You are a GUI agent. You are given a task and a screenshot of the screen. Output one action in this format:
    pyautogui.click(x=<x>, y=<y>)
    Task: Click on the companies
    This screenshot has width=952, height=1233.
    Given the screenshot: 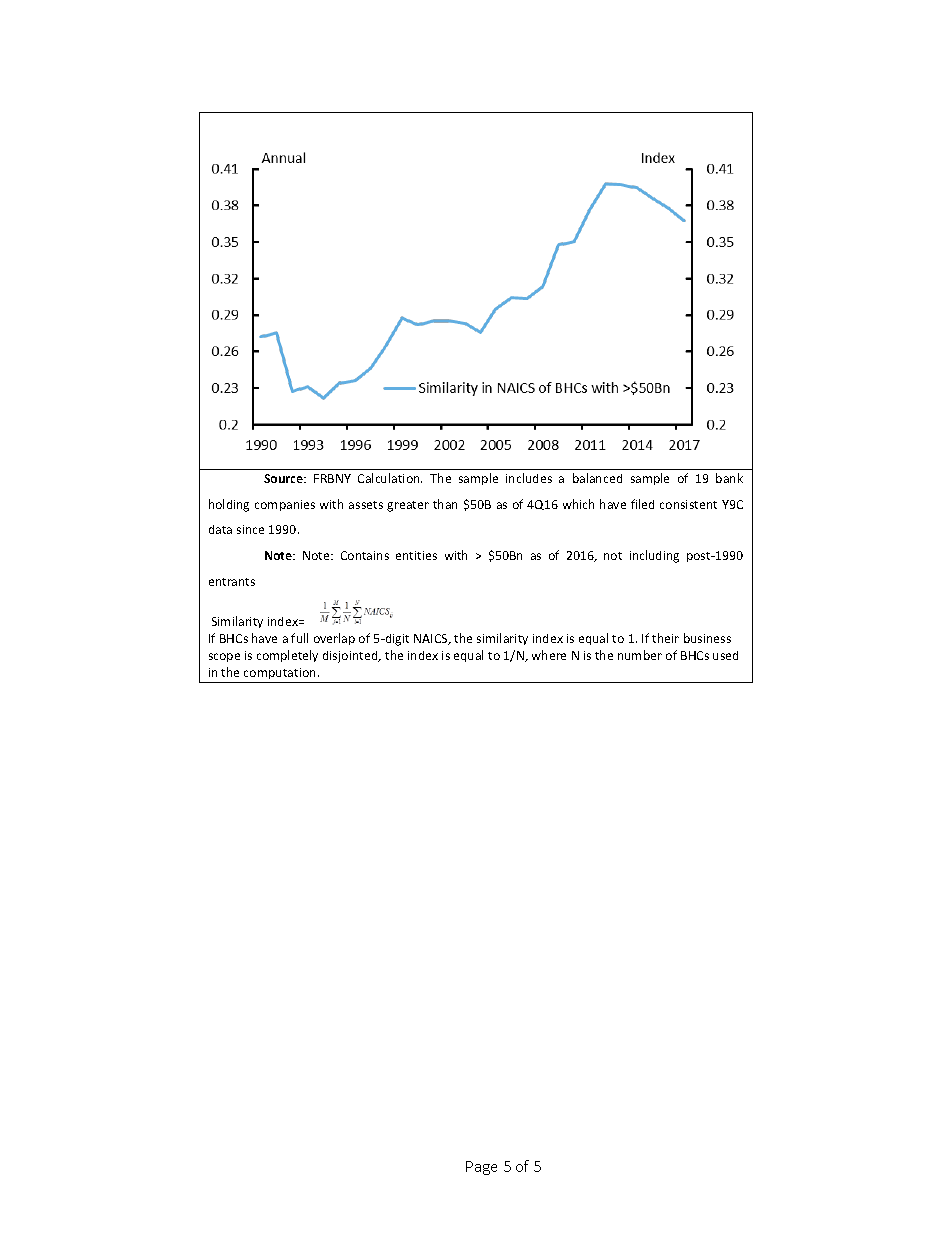 What is the action you would take?
    pyautogui.click(x=285, y=505)
